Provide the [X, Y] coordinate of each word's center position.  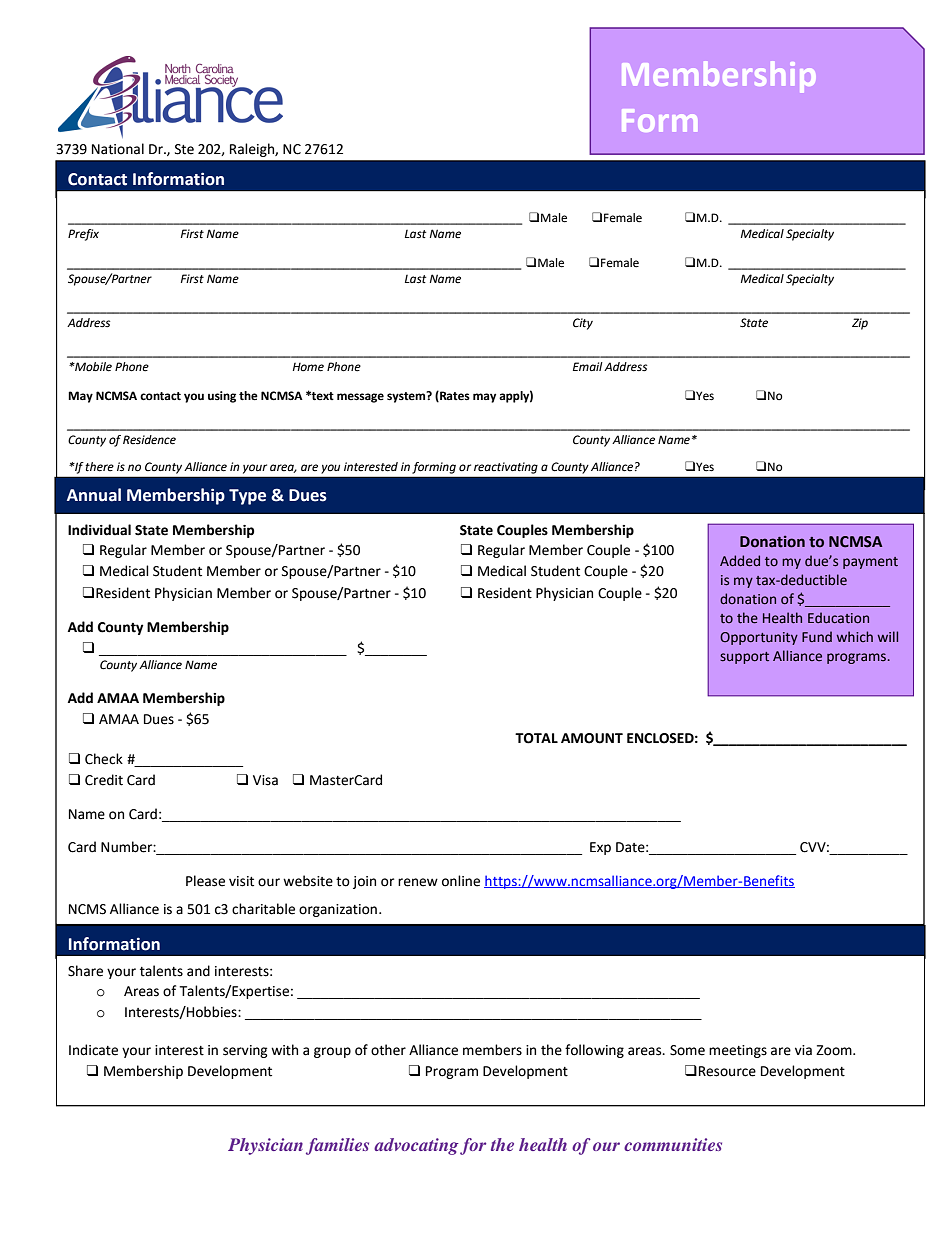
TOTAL [536, 738]
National [118, 149]
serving [245, 1051]
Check [104, 759]
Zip [860, 324]
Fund [817, 636]
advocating [416, 1146]
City [583, 324]
